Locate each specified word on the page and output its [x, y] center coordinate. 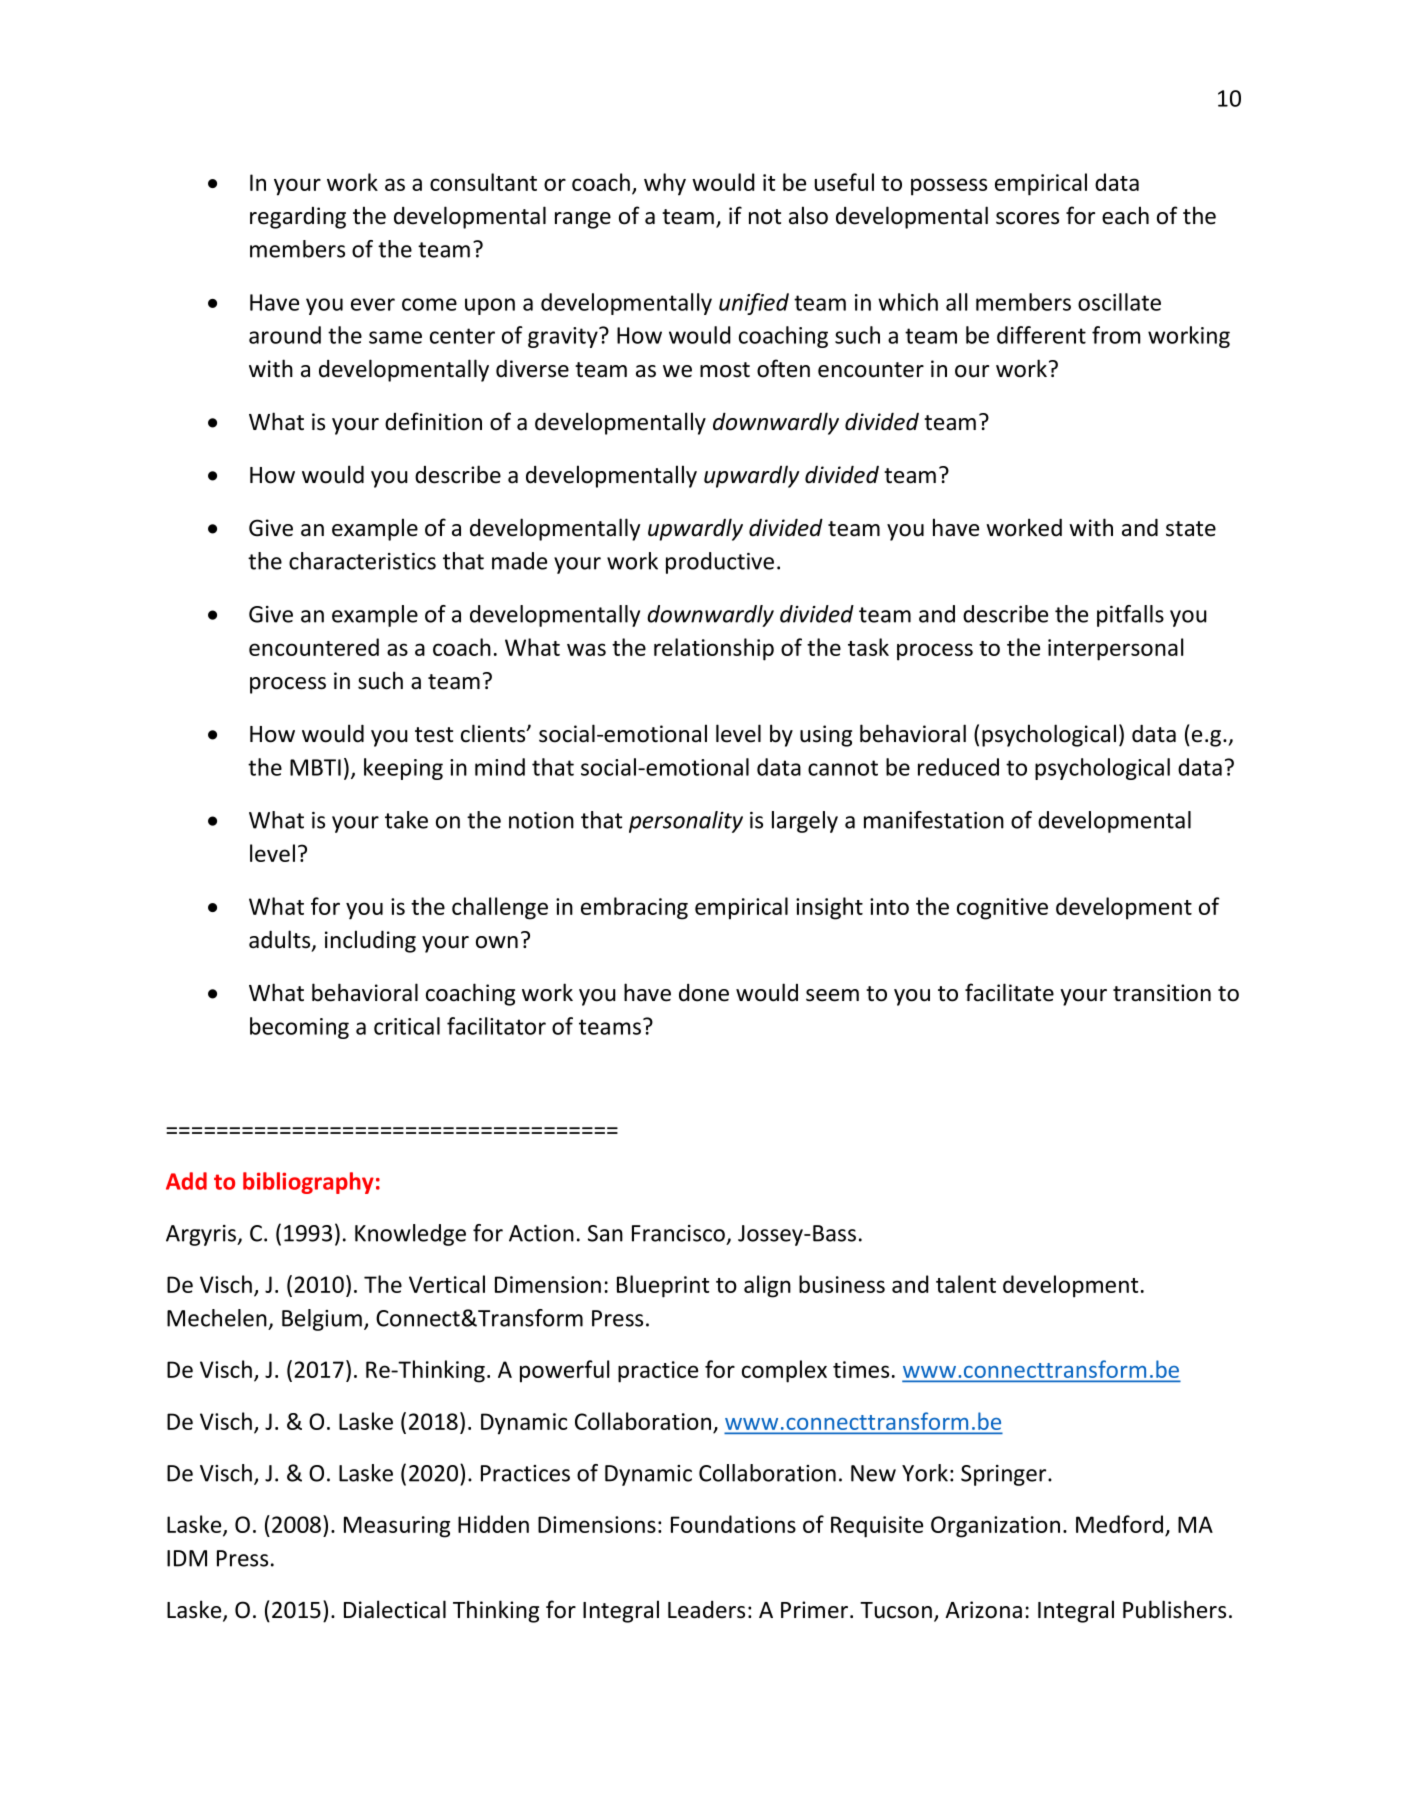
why [665, 184]
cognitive [1002, 909]
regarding [298, 218]
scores [1027, 218]
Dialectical [395, 1609]
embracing [634, 908]
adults [281, 940]
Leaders [706, 1610]
